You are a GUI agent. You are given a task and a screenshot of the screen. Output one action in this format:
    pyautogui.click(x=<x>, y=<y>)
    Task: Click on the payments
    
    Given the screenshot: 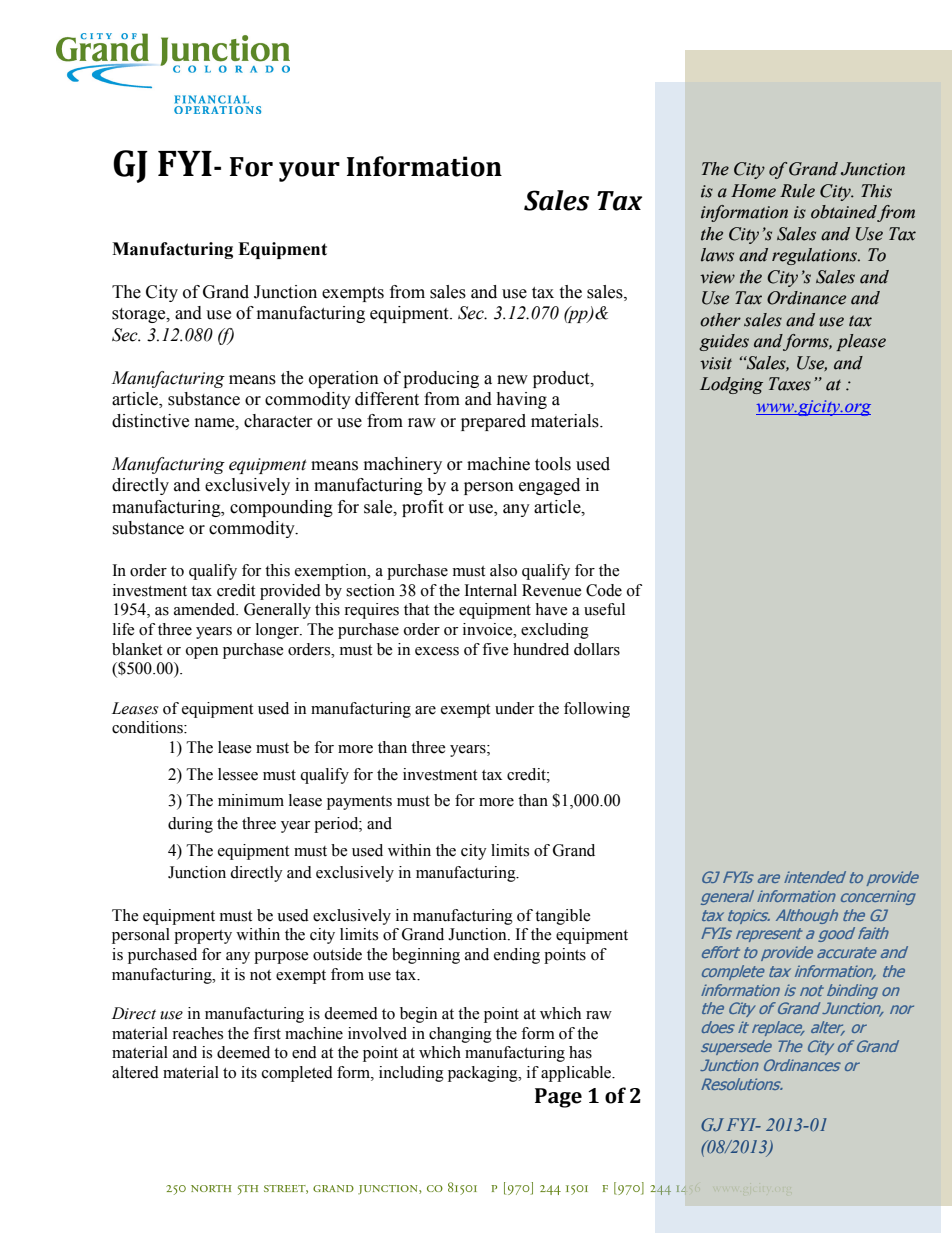 What is the action you would take?
    pyautogui.click(x=359, y=803)
